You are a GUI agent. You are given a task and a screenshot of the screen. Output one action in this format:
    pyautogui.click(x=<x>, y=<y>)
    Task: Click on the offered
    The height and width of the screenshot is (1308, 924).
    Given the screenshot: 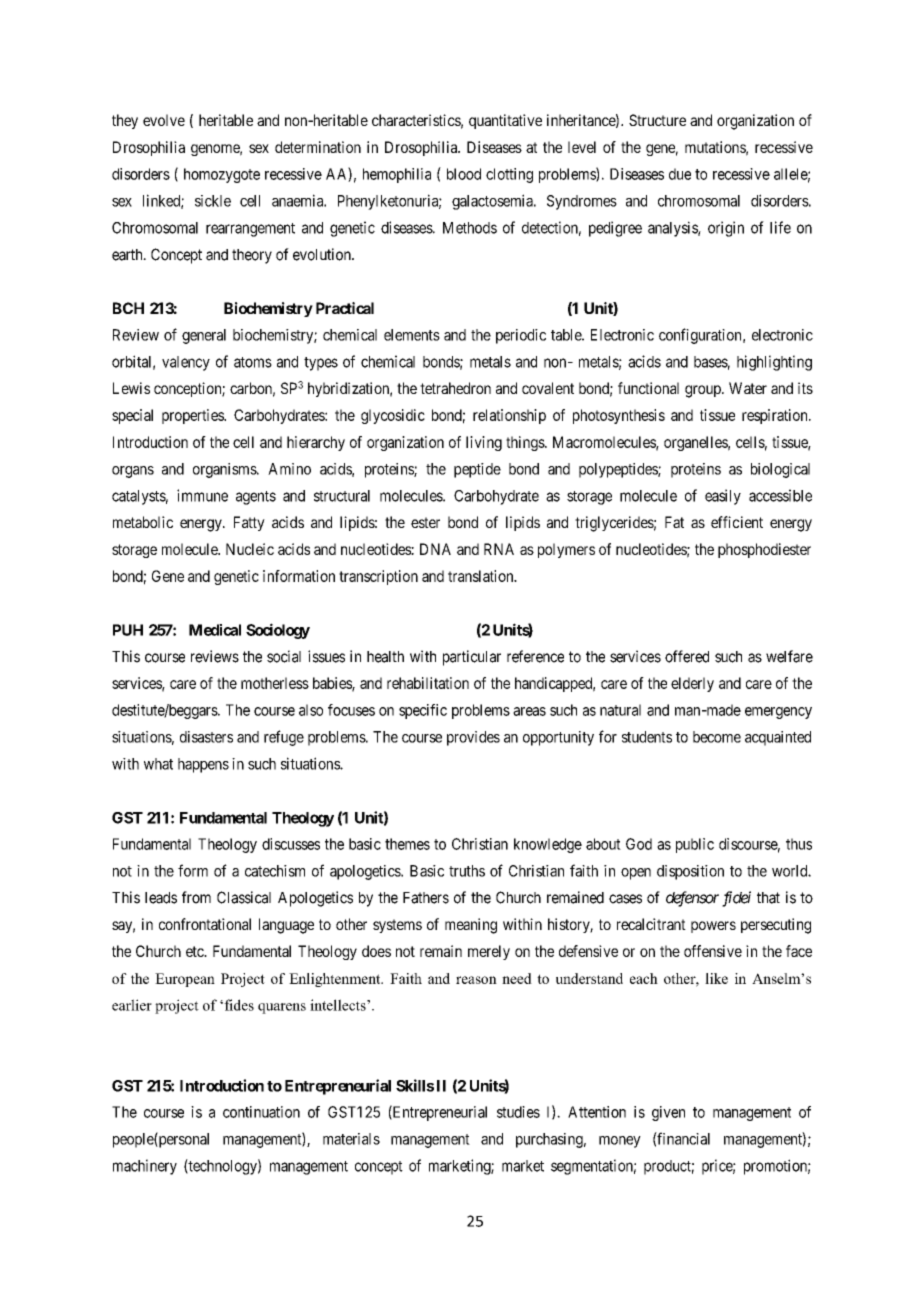 What is the action you would take?
    pyautogui.click(x=687, y=656)
